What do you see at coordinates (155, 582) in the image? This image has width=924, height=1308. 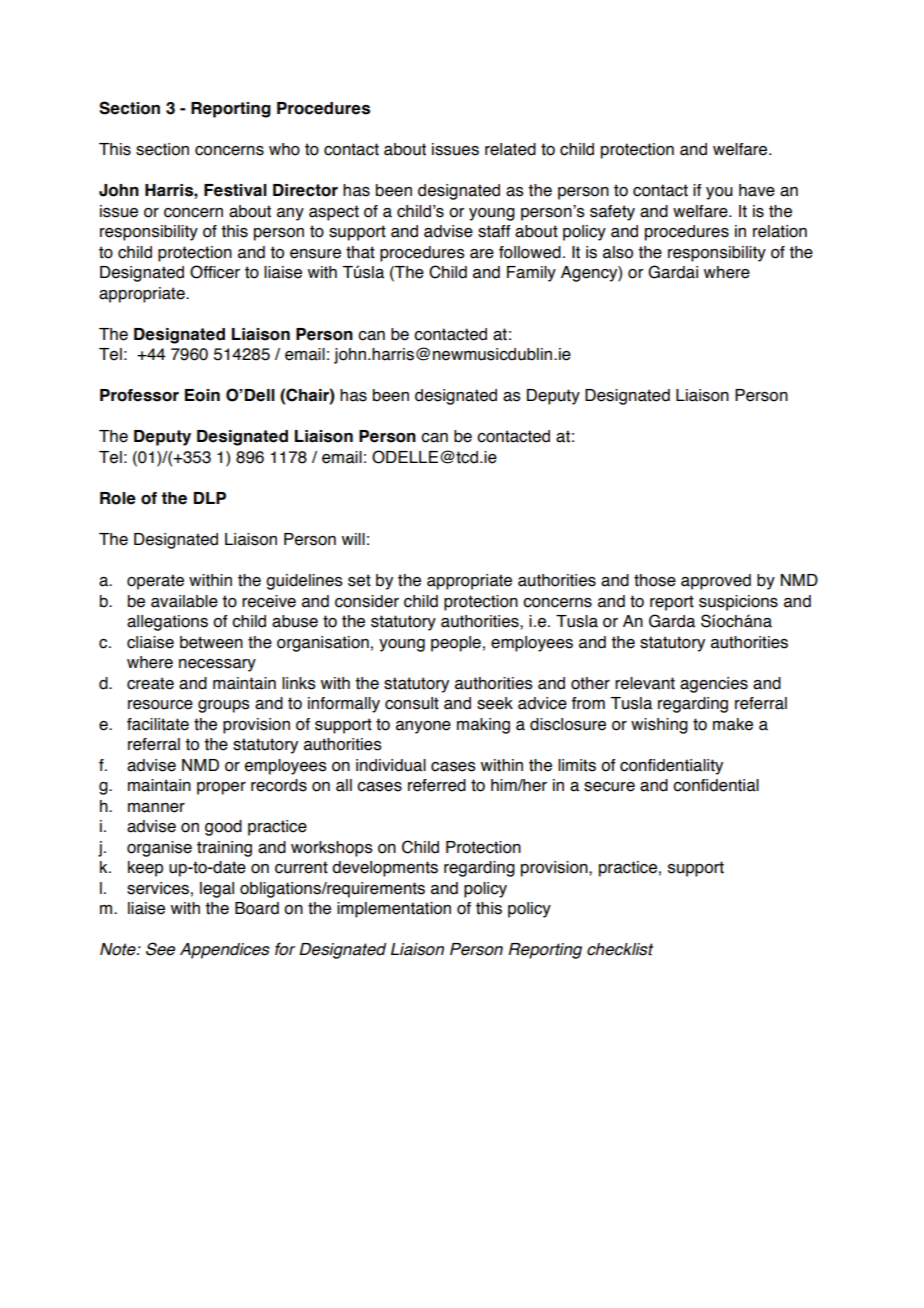 I see `operate` at bounding box center [155, 582].
